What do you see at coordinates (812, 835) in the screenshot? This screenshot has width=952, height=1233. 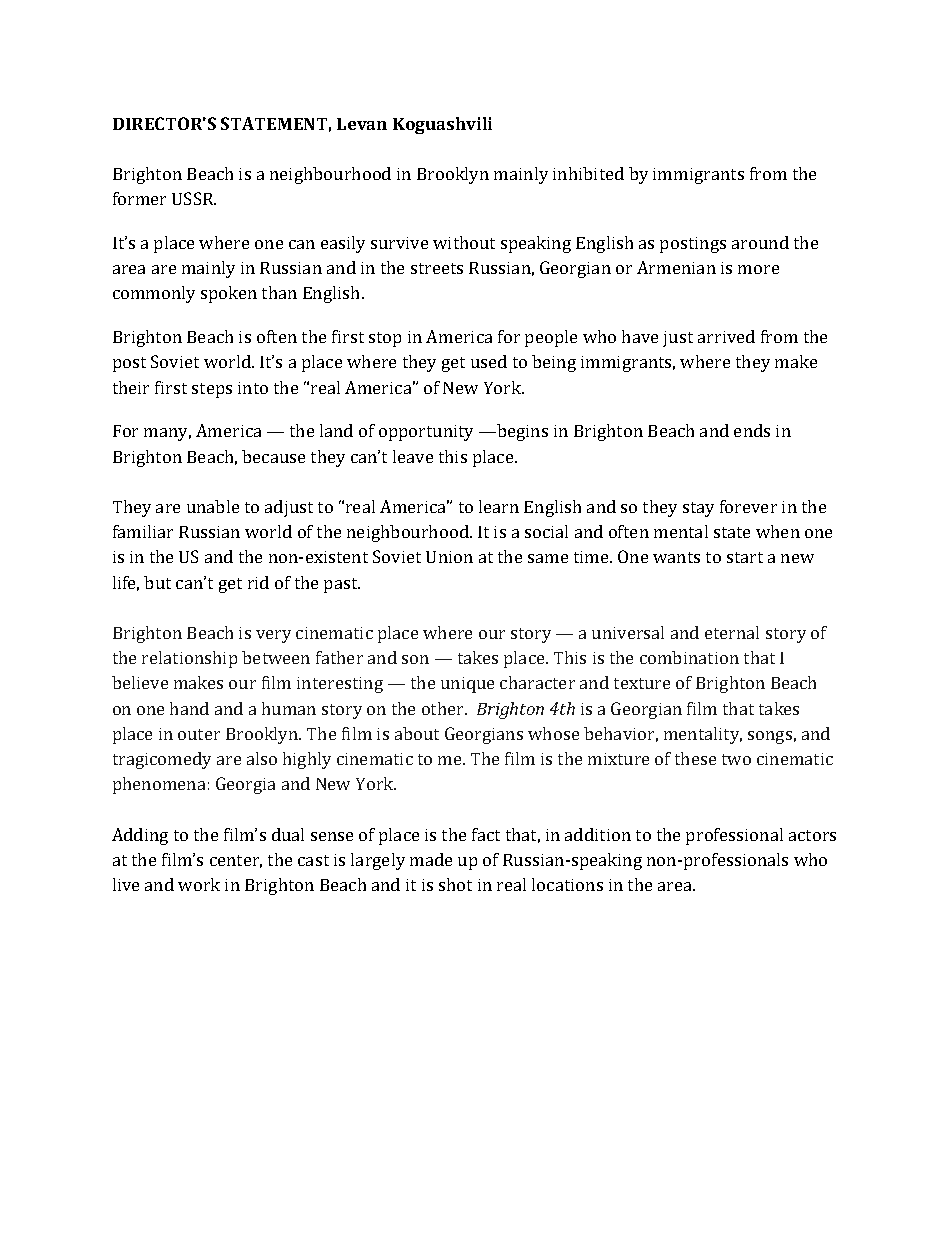 I see `actors` at bounding box center [812, 835].
